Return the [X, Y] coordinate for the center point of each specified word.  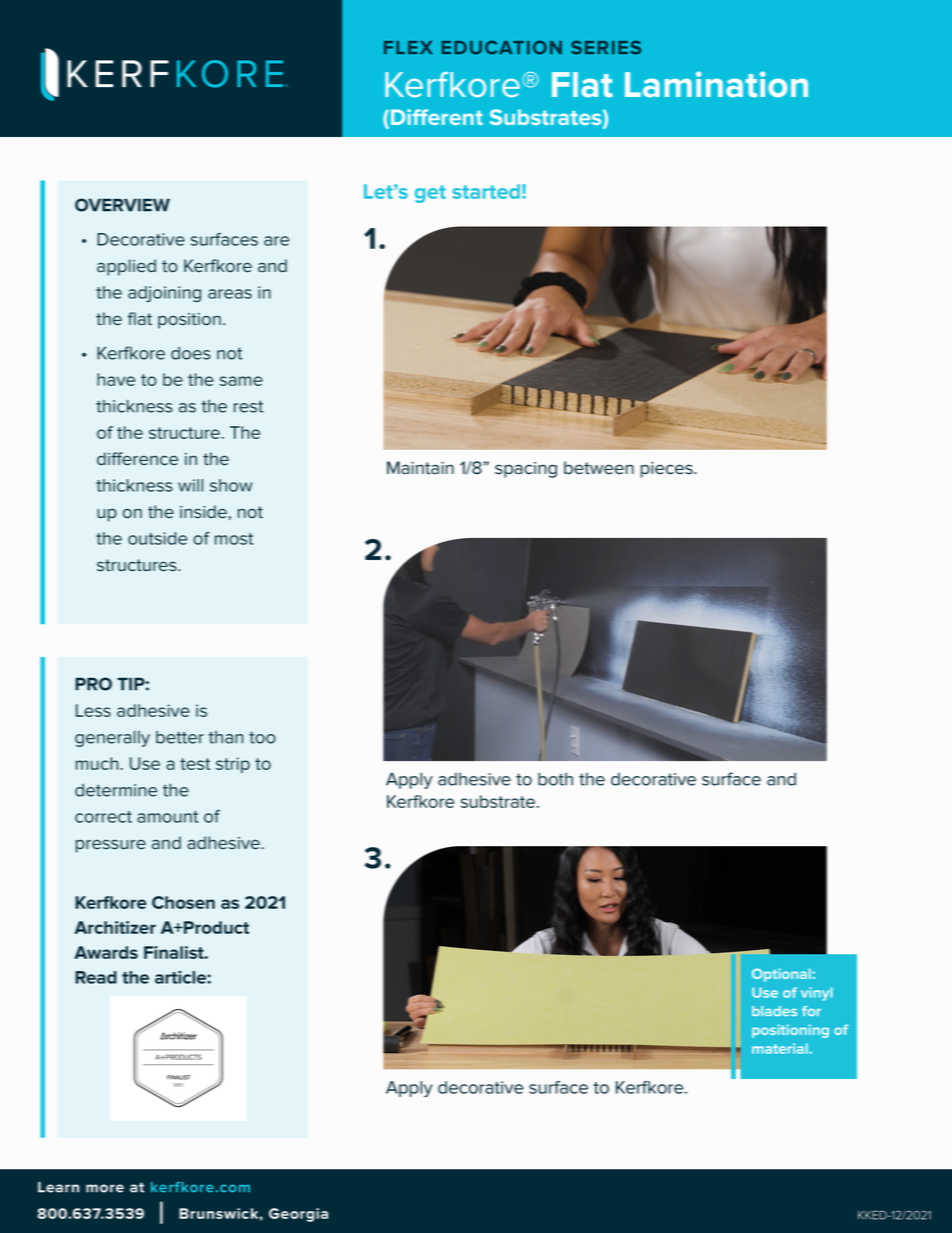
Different [437, 117]
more [105, 1188]
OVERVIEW [122, 205]
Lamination [716, 84]
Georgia [298, 1215]
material [781, 1048]
